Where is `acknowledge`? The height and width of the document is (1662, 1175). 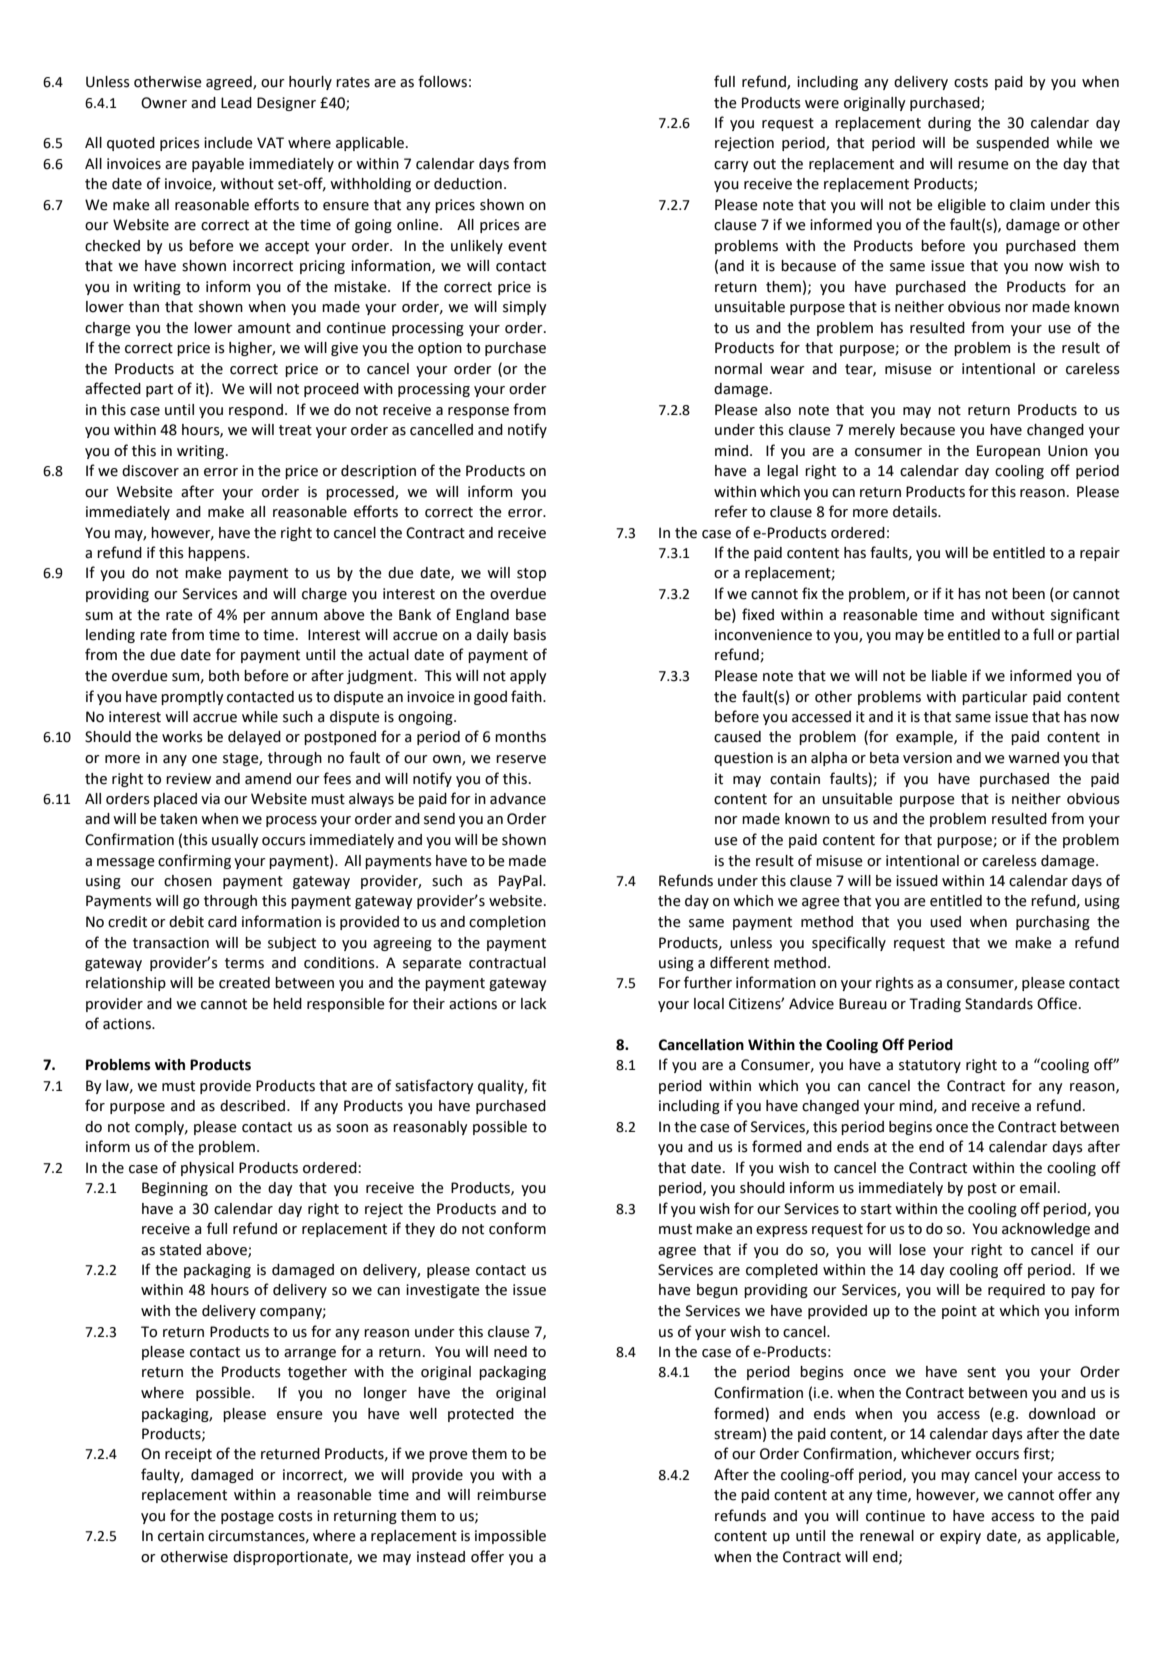
acknowledge is located at coordinates (1046, 1230).
